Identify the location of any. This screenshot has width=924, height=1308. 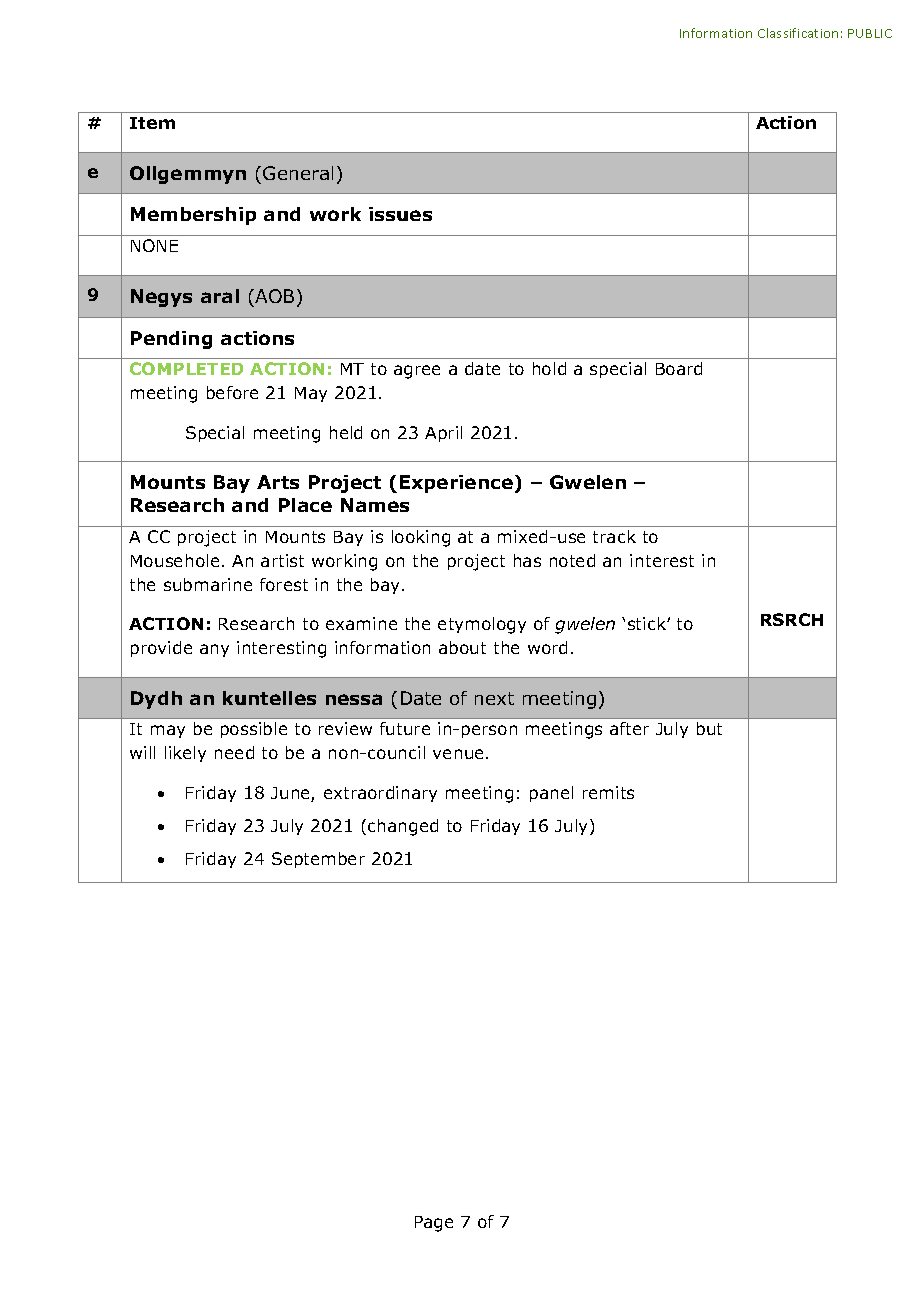
(214, 650).
